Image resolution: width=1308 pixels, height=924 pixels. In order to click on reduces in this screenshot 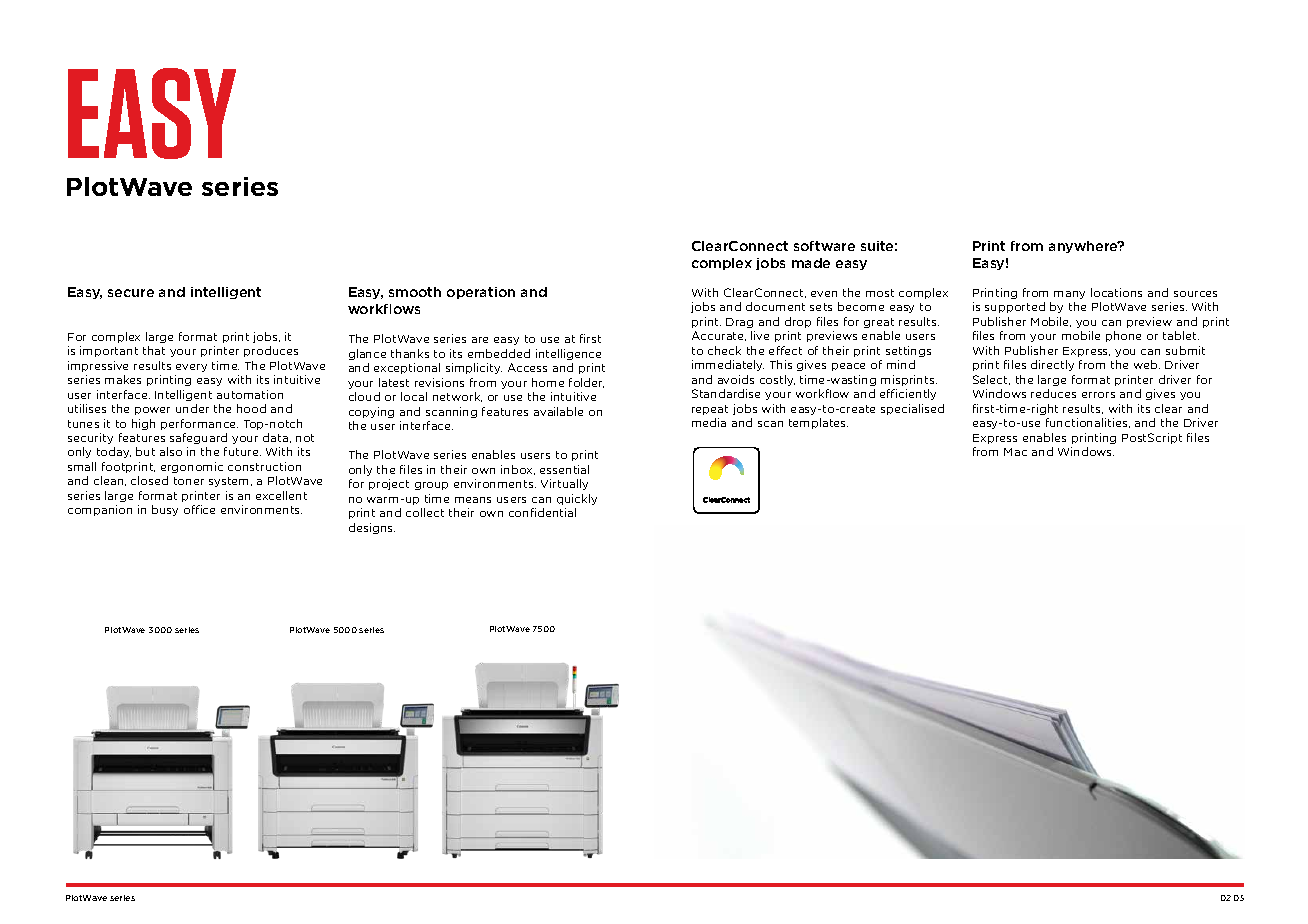, I will do `click(1053, 393)`.
